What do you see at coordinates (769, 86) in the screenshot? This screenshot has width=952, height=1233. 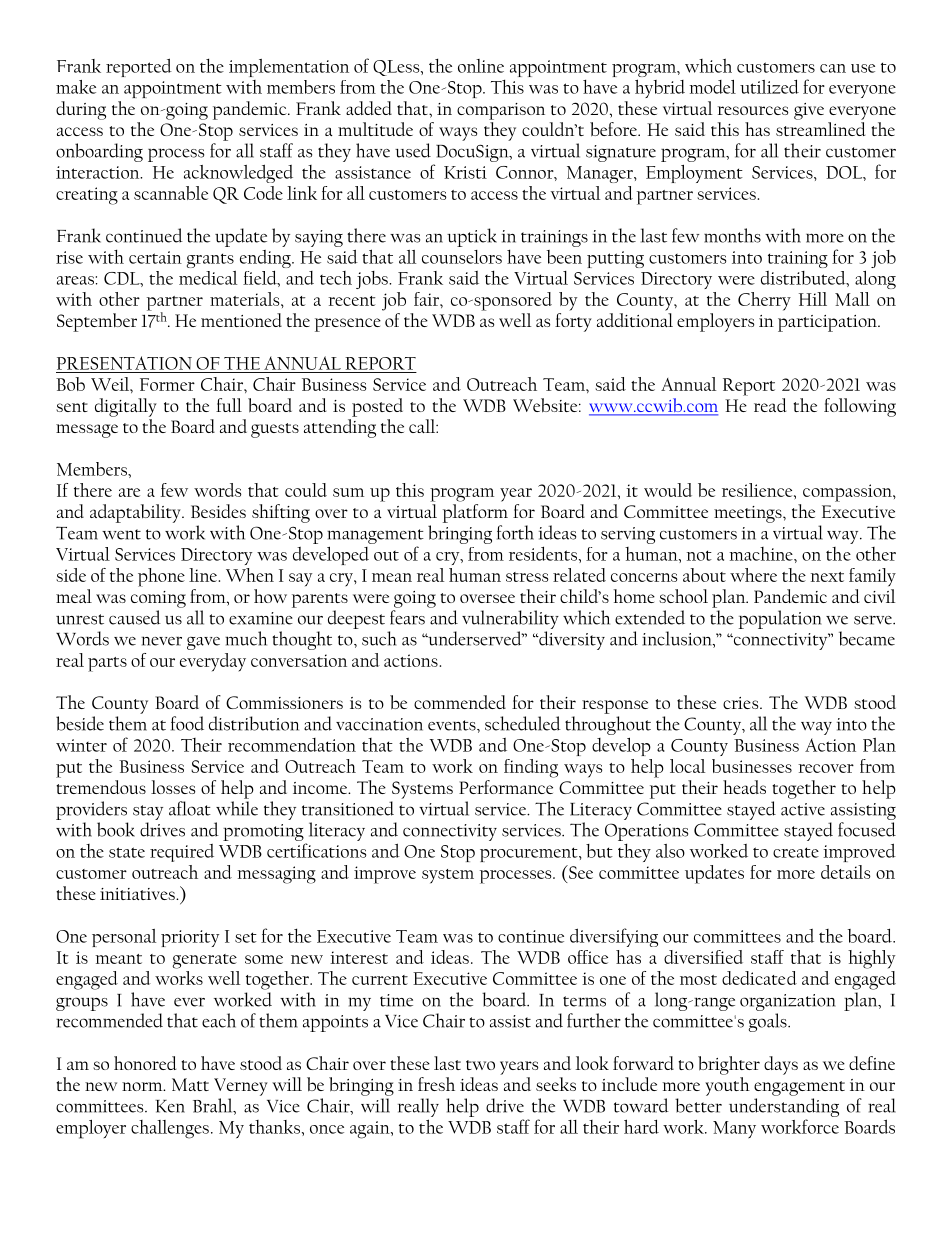 I see `utilized` at bounding box center [769, 86].
